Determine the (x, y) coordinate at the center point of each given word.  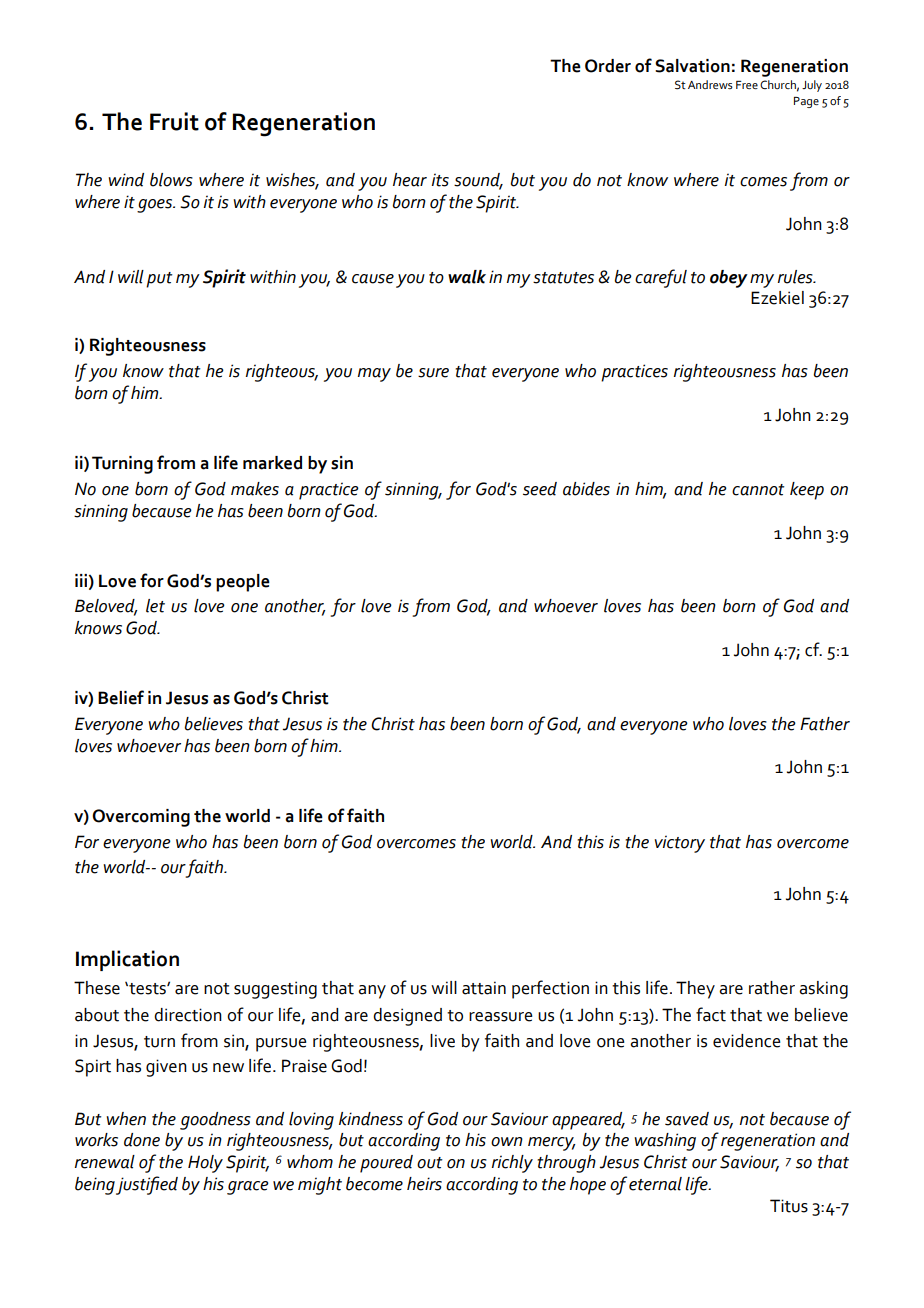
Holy (205, 1164)
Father (825, 724)
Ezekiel (777, 298)
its (440, 180)
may (374, 375)
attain (484, 988)
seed (540, 489)
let (155, 606)
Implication (127, 960)
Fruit (174, 121)
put (159, 280)
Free (747, 85)
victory (679, 844)
